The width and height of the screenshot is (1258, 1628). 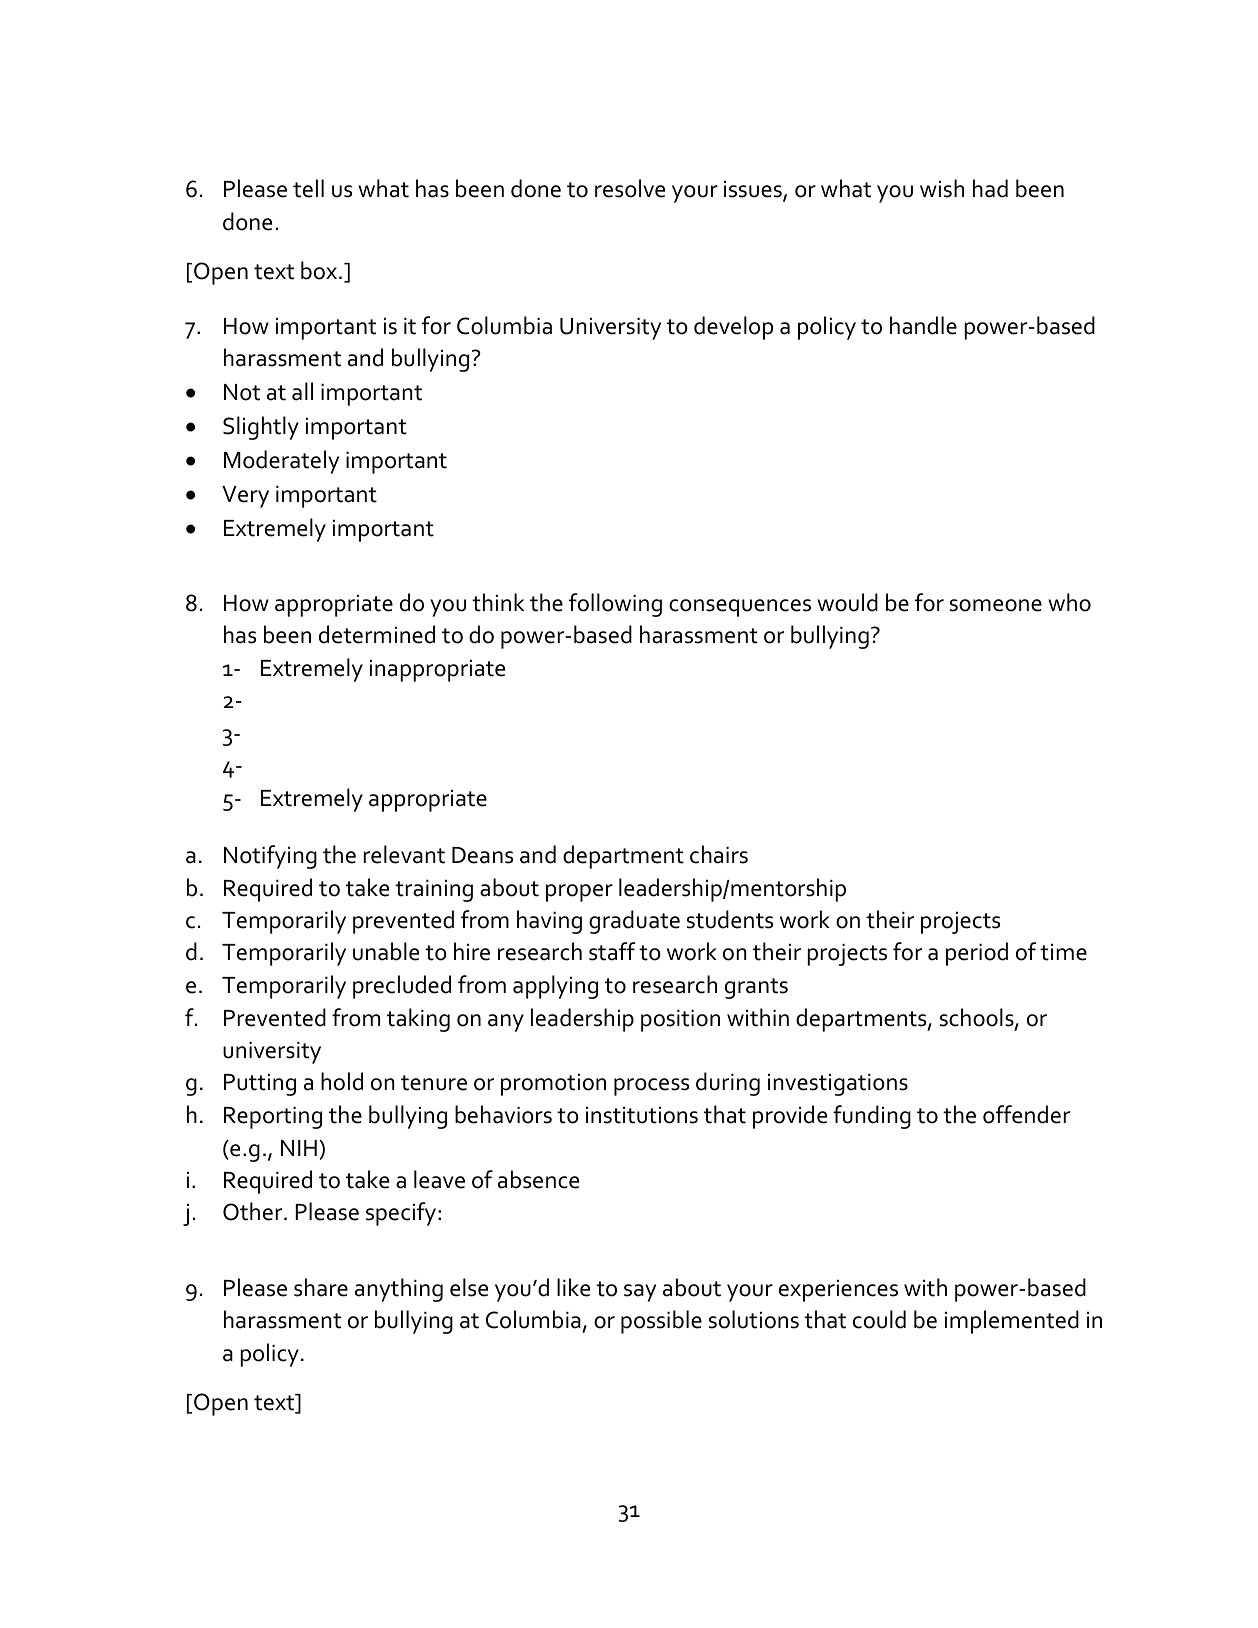 I want to click on someone, so click(x=996, y=605).
